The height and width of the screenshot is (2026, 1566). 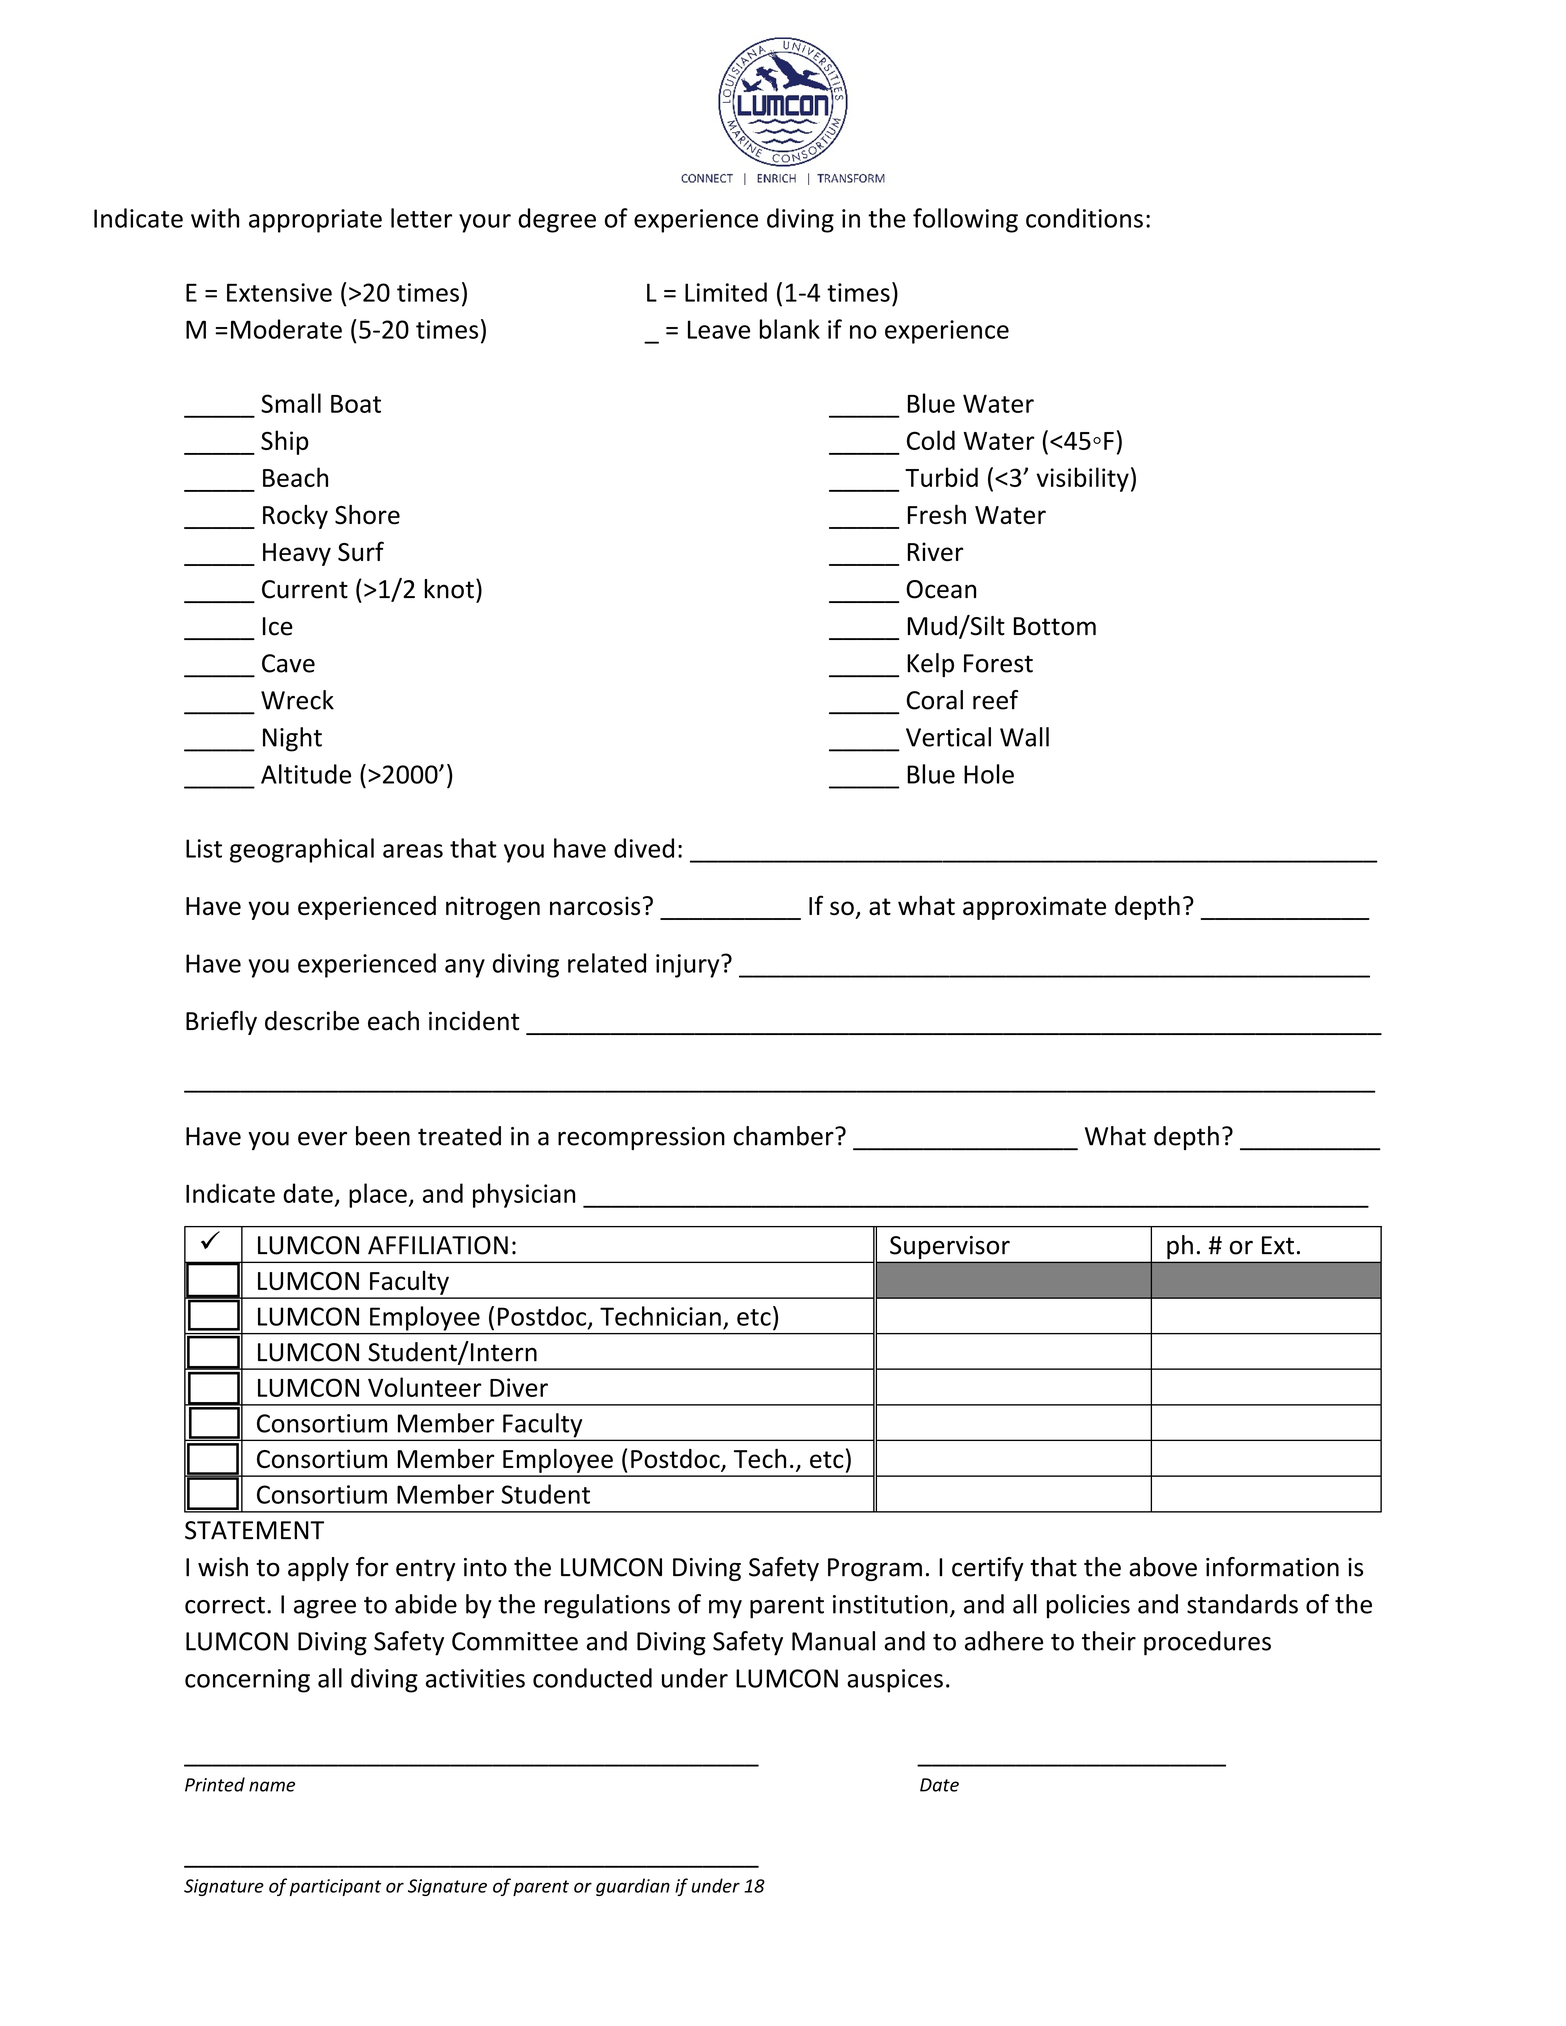 I want to click on dived, so click(x=644, y=848).
